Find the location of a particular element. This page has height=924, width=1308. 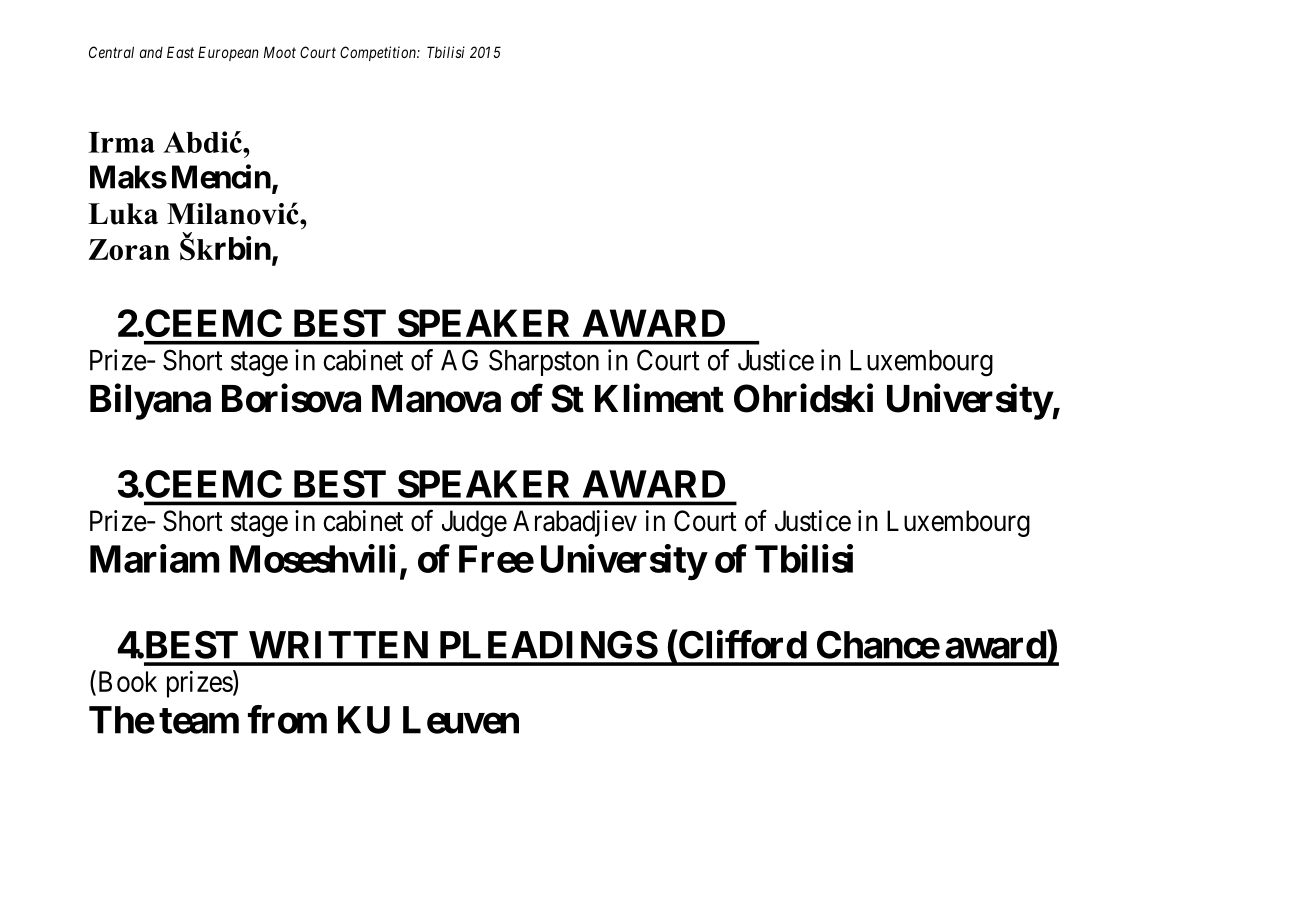

East is located at coordinates (180, 52).
